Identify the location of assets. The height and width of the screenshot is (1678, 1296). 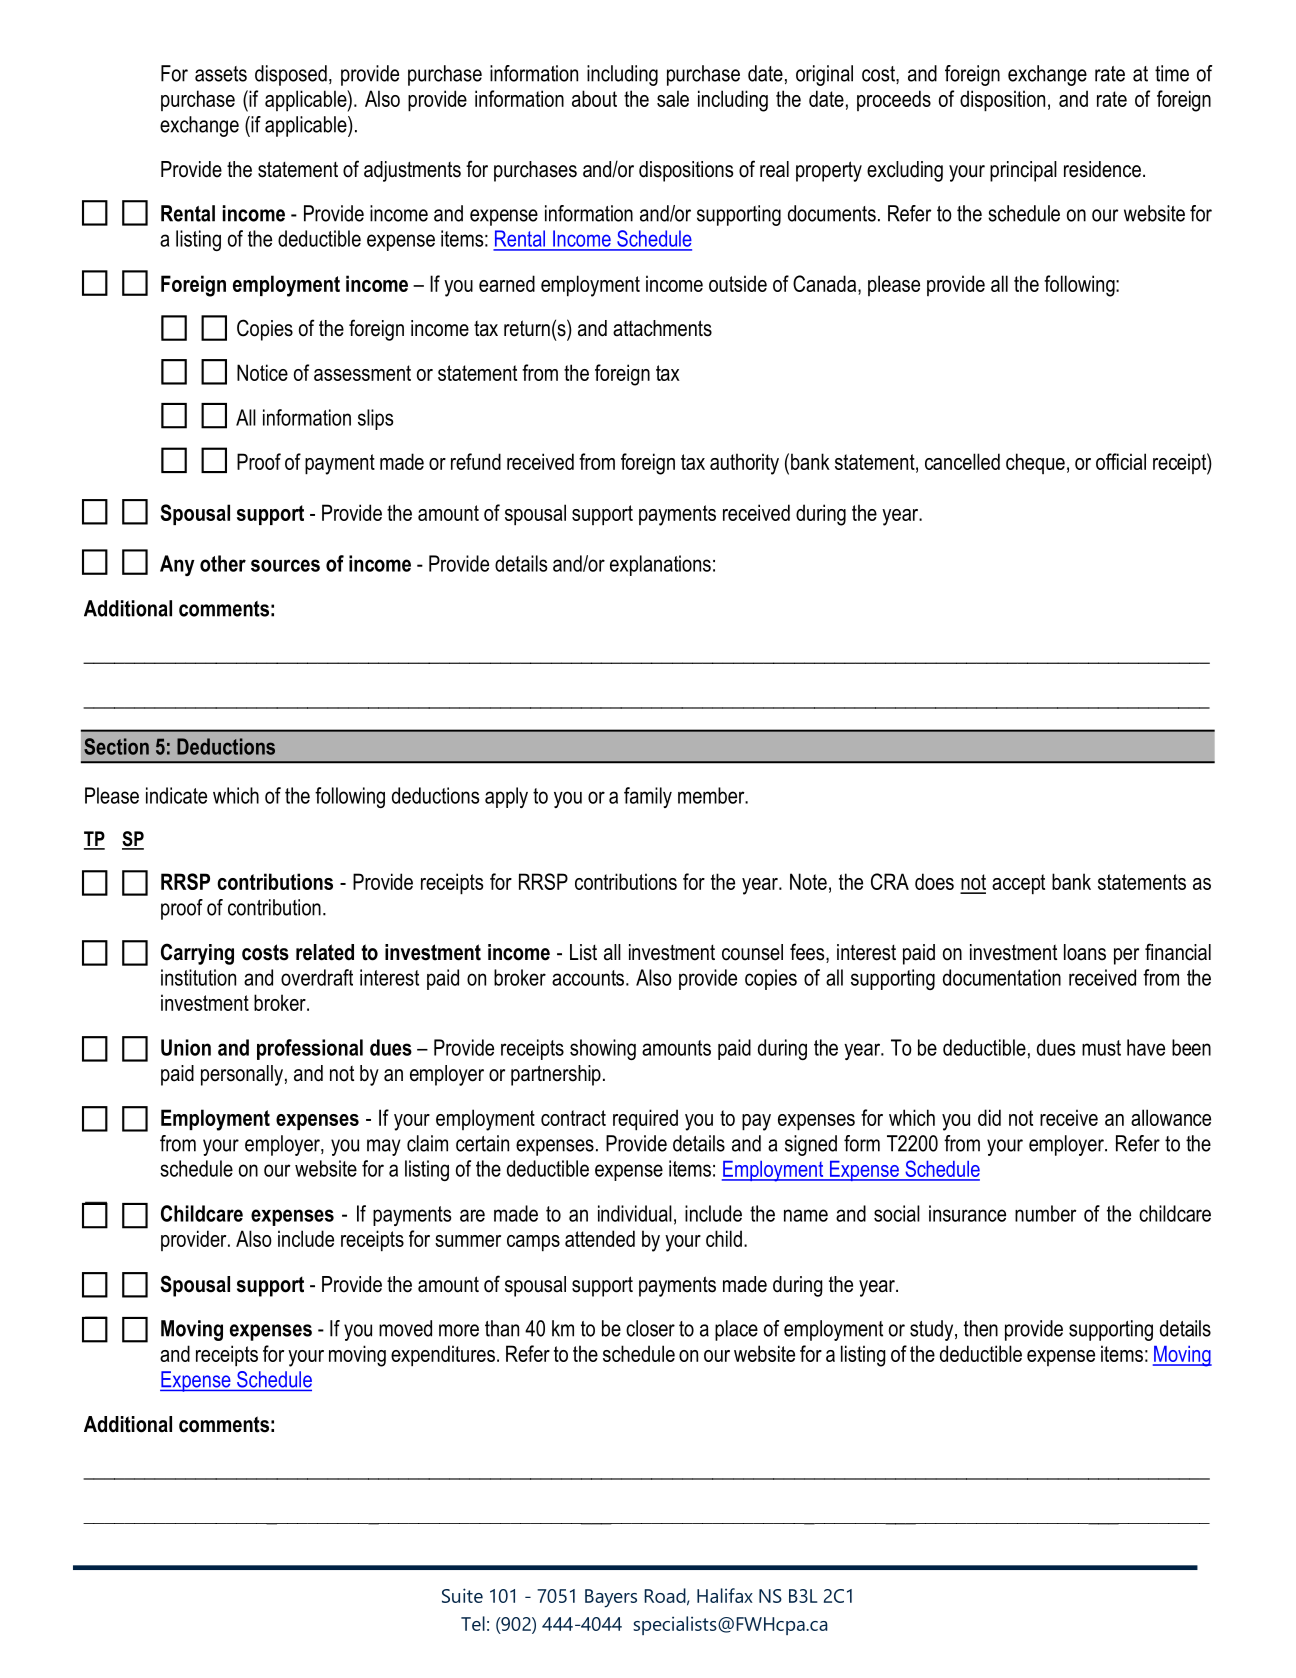
(221, 74).
